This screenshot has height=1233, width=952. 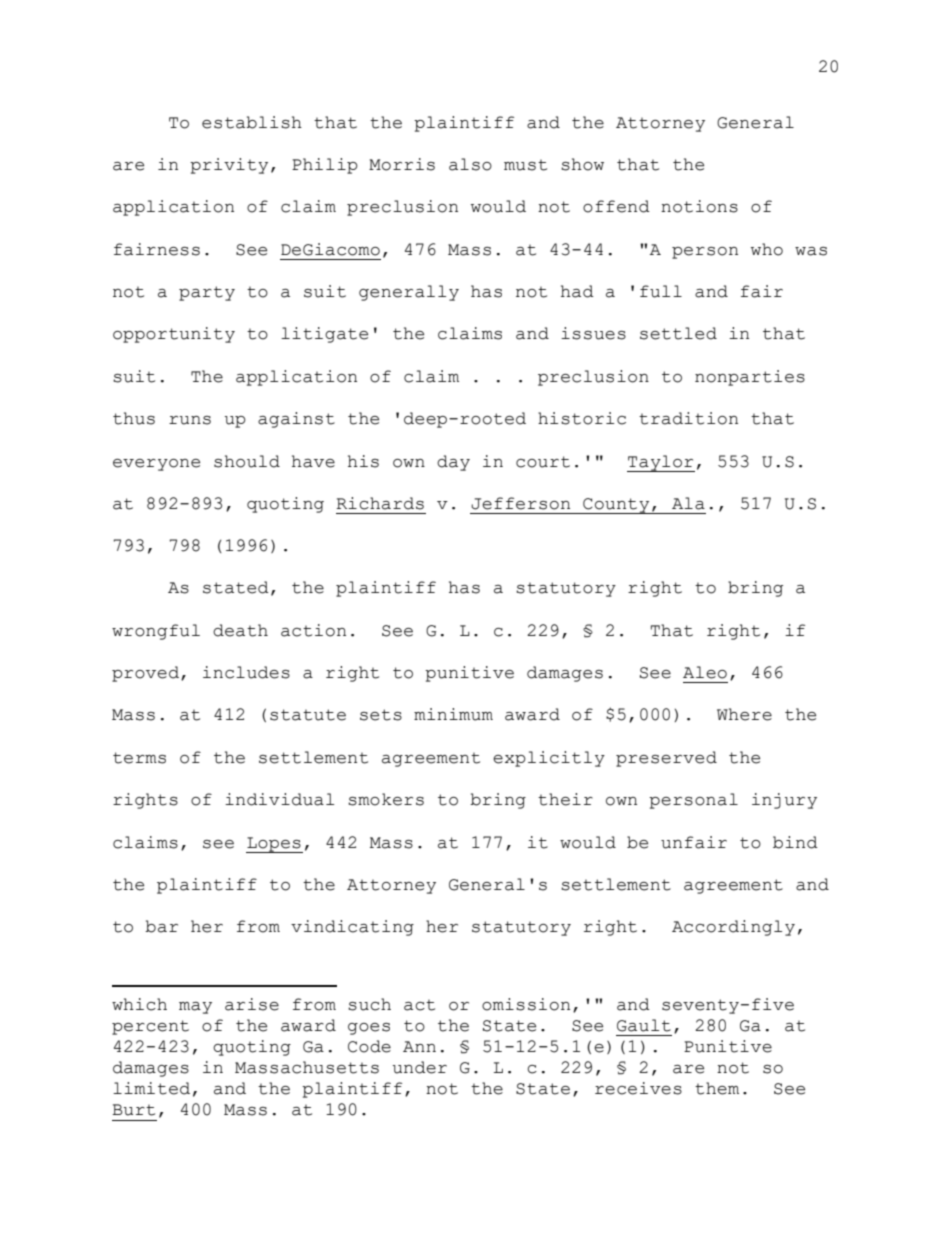 I want to click on should, so click(x=247, y=461).
